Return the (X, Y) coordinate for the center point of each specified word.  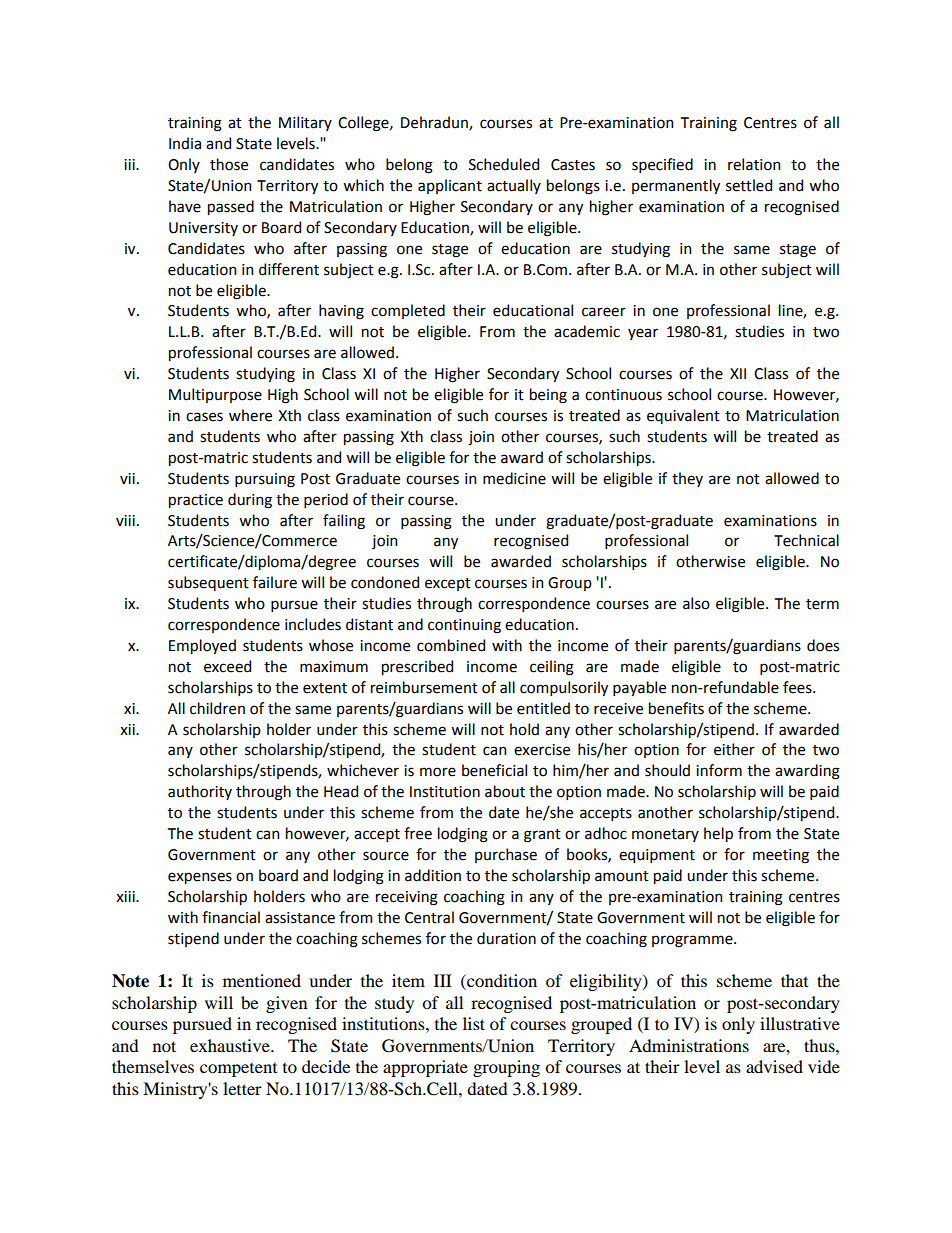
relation (754, 164)
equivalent (683, 416)
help (718, 834)
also (696, 603)
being (548, 396)
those (229, 164)
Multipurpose (215, 395)
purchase (506, 855)
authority (200, 792)
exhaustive (231, 1045)
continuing (464, 626)
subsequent (208, 583)
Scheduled (504, 164)
